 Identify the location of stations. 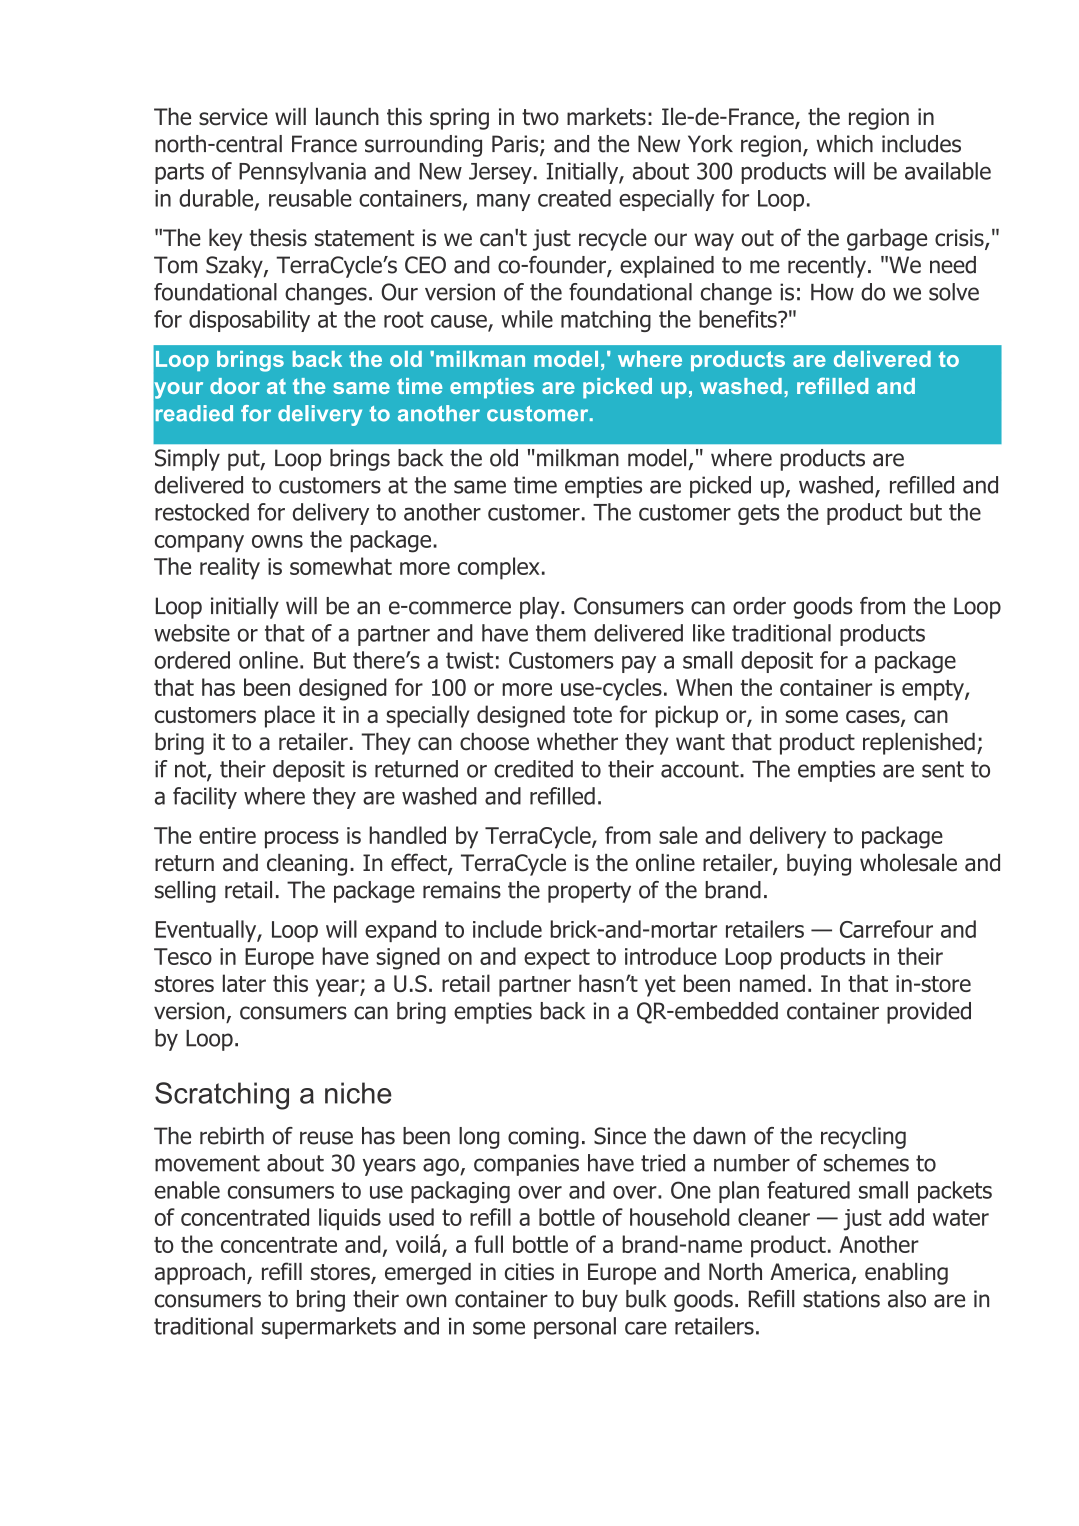
(841, 1299).
